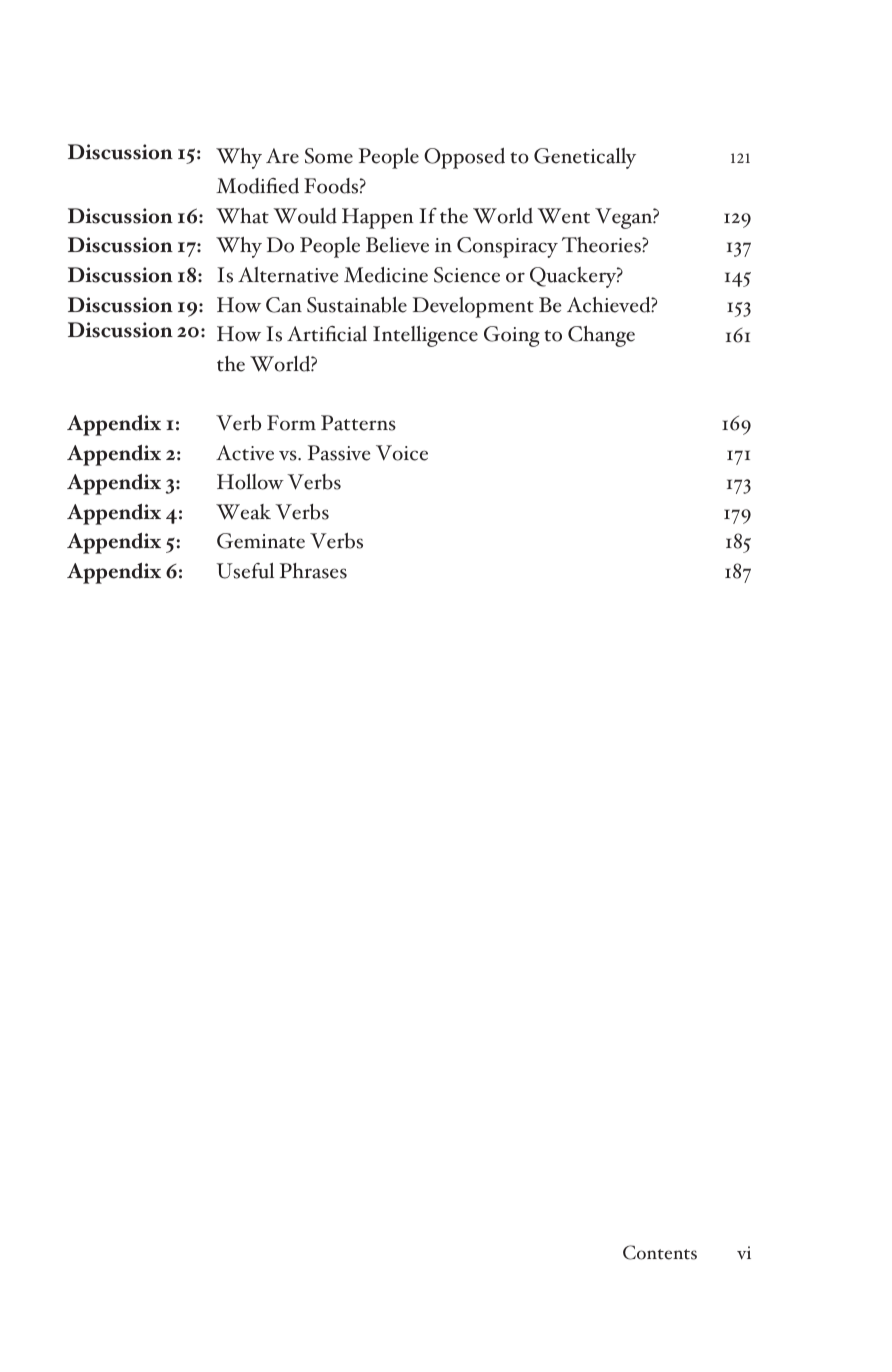 Image resolution: width=892 pixels, height=1372 pixels. I want to click on Genetically, so click(585, 158).
